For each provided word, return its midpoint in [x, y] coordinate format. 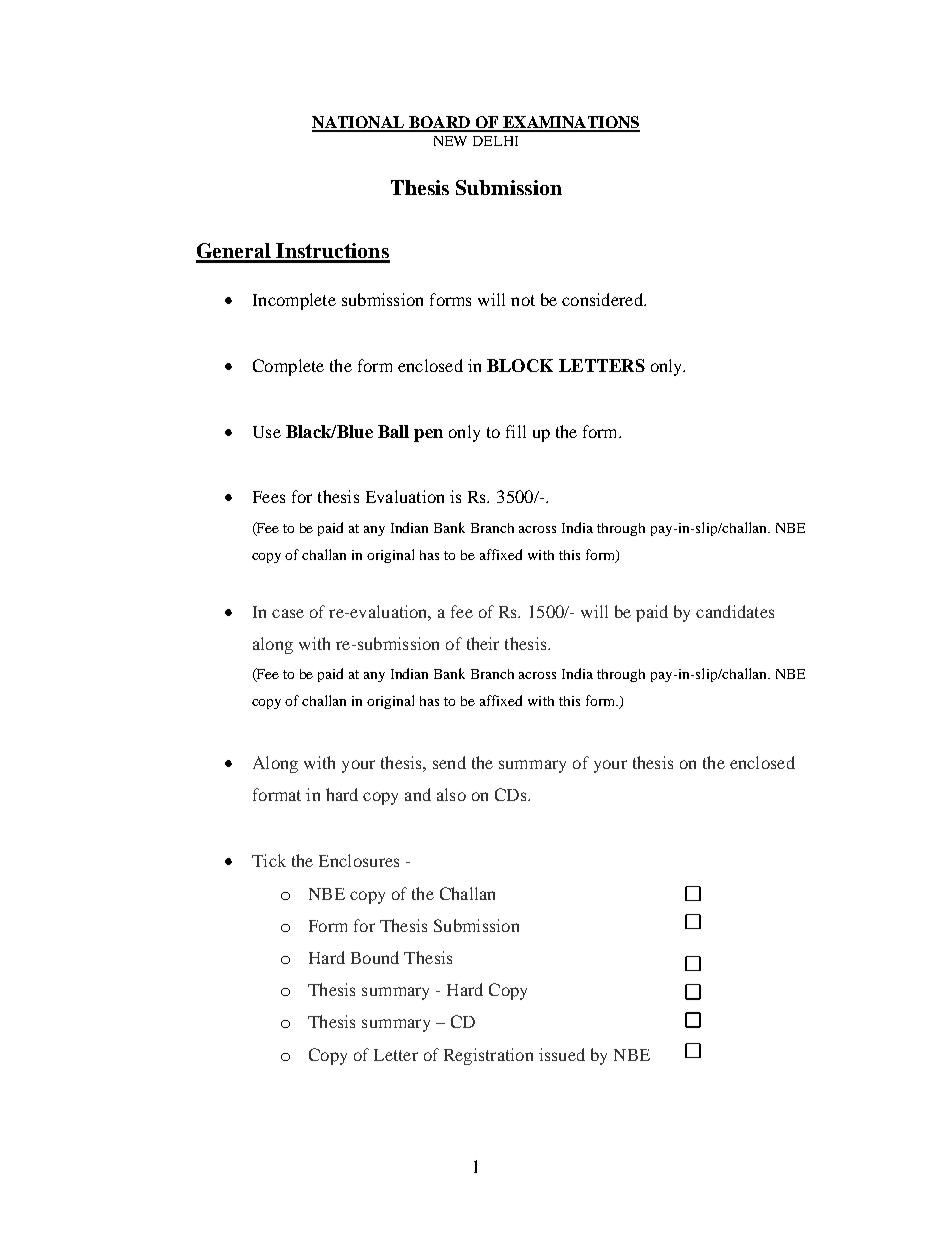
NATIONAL [359, 123]
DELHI [495, 141]
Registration [488, 1056]
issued [562, 1054]
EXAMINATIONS [570, 123]
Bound [375, 957]
